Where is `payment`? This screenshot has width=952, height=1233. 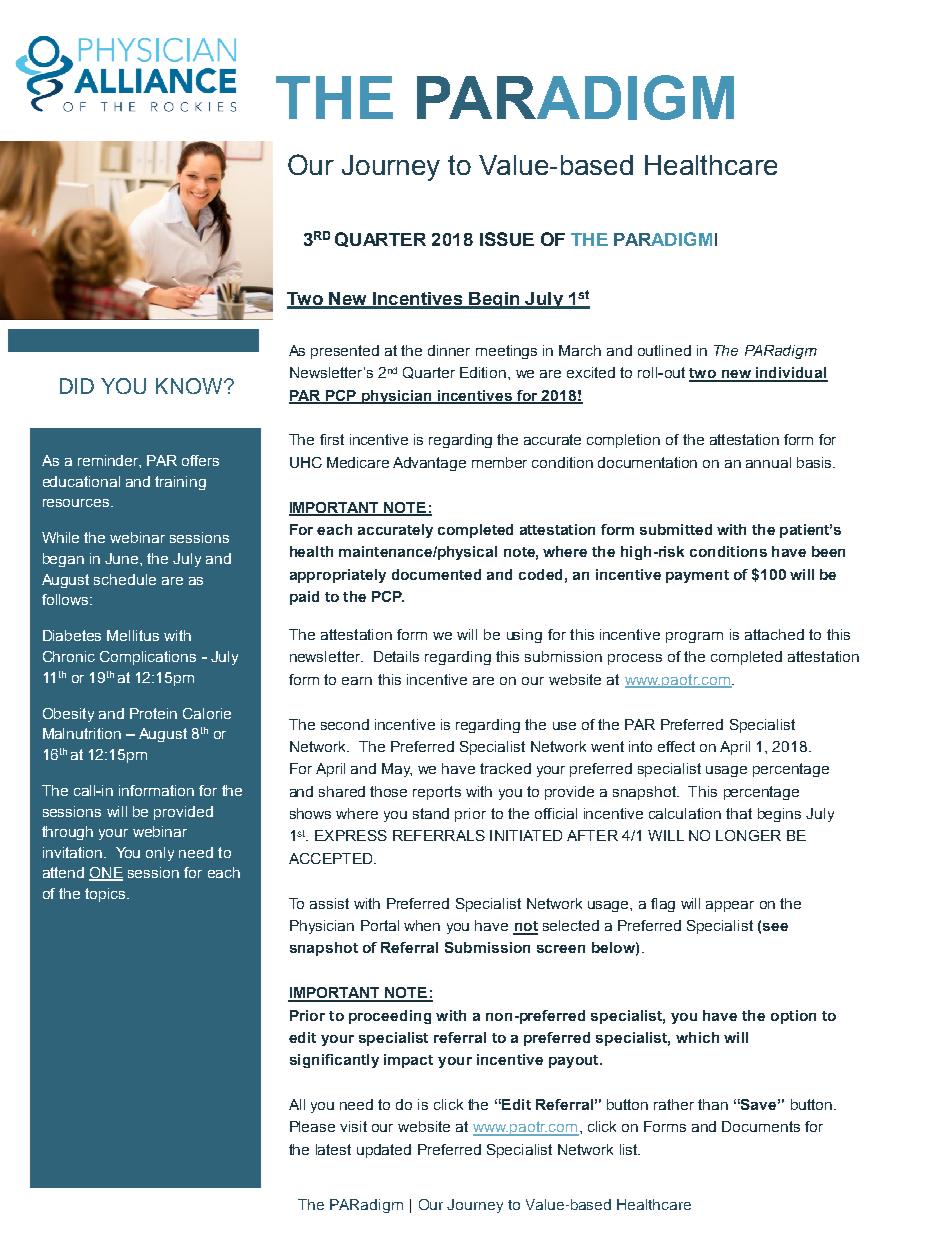
payment is located at coordinates (697, 576).
